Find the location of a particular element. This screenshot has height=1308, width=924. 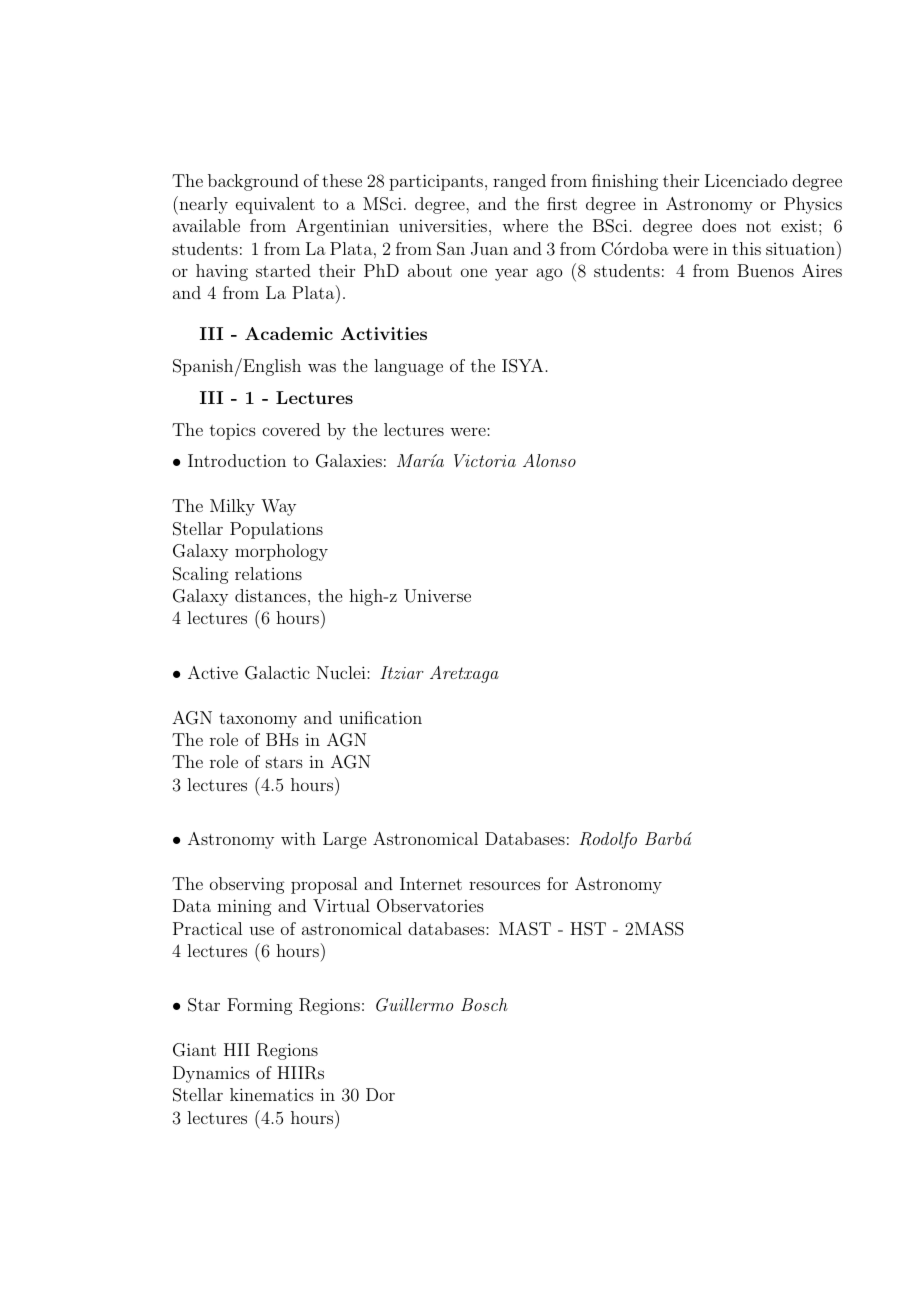

Bosch is located at coordinates (484, 1004).
